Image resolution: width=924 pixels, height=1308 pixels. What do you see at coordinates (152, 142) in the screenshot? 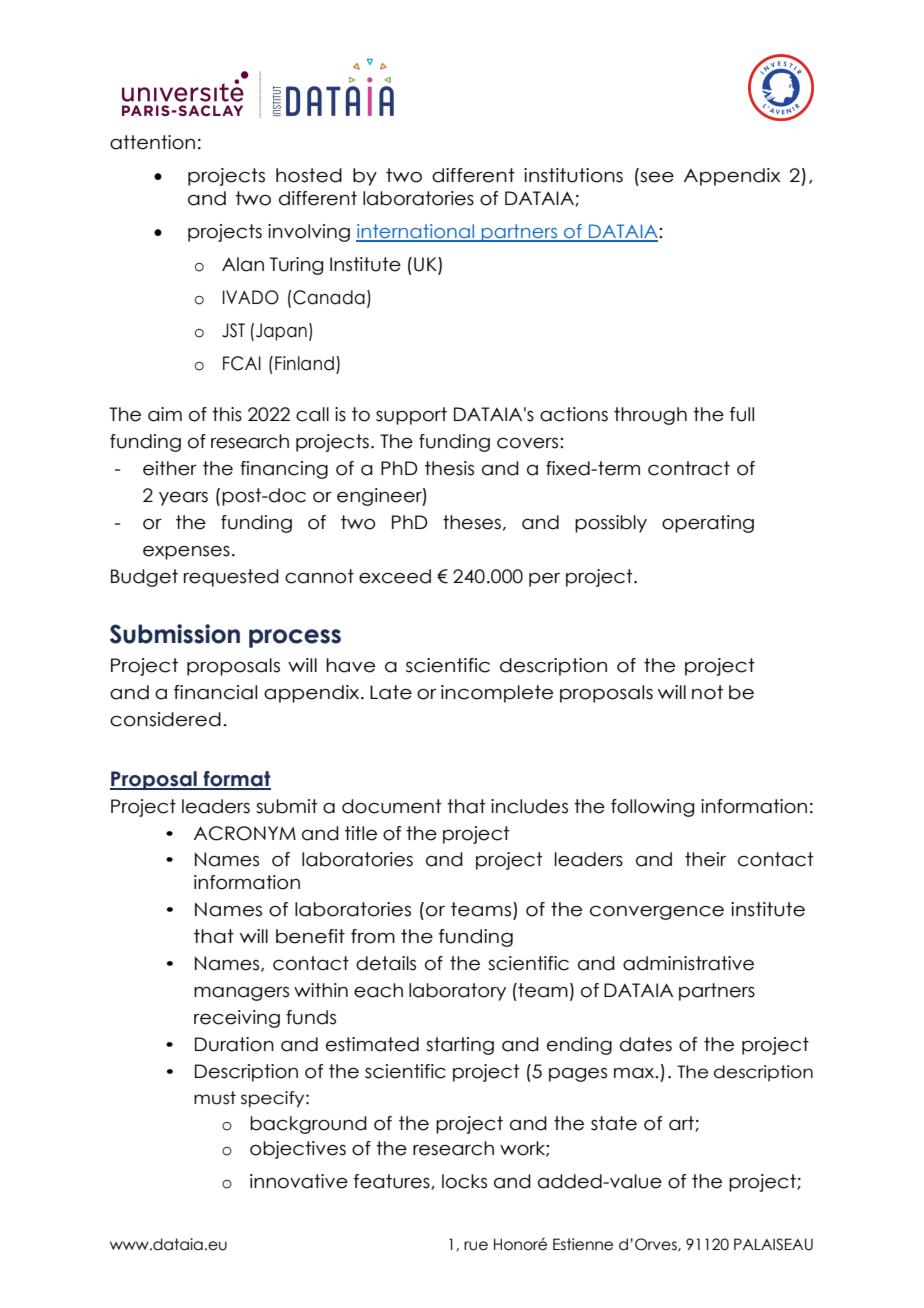
I see `attention` at bounding box center [152, 142].
